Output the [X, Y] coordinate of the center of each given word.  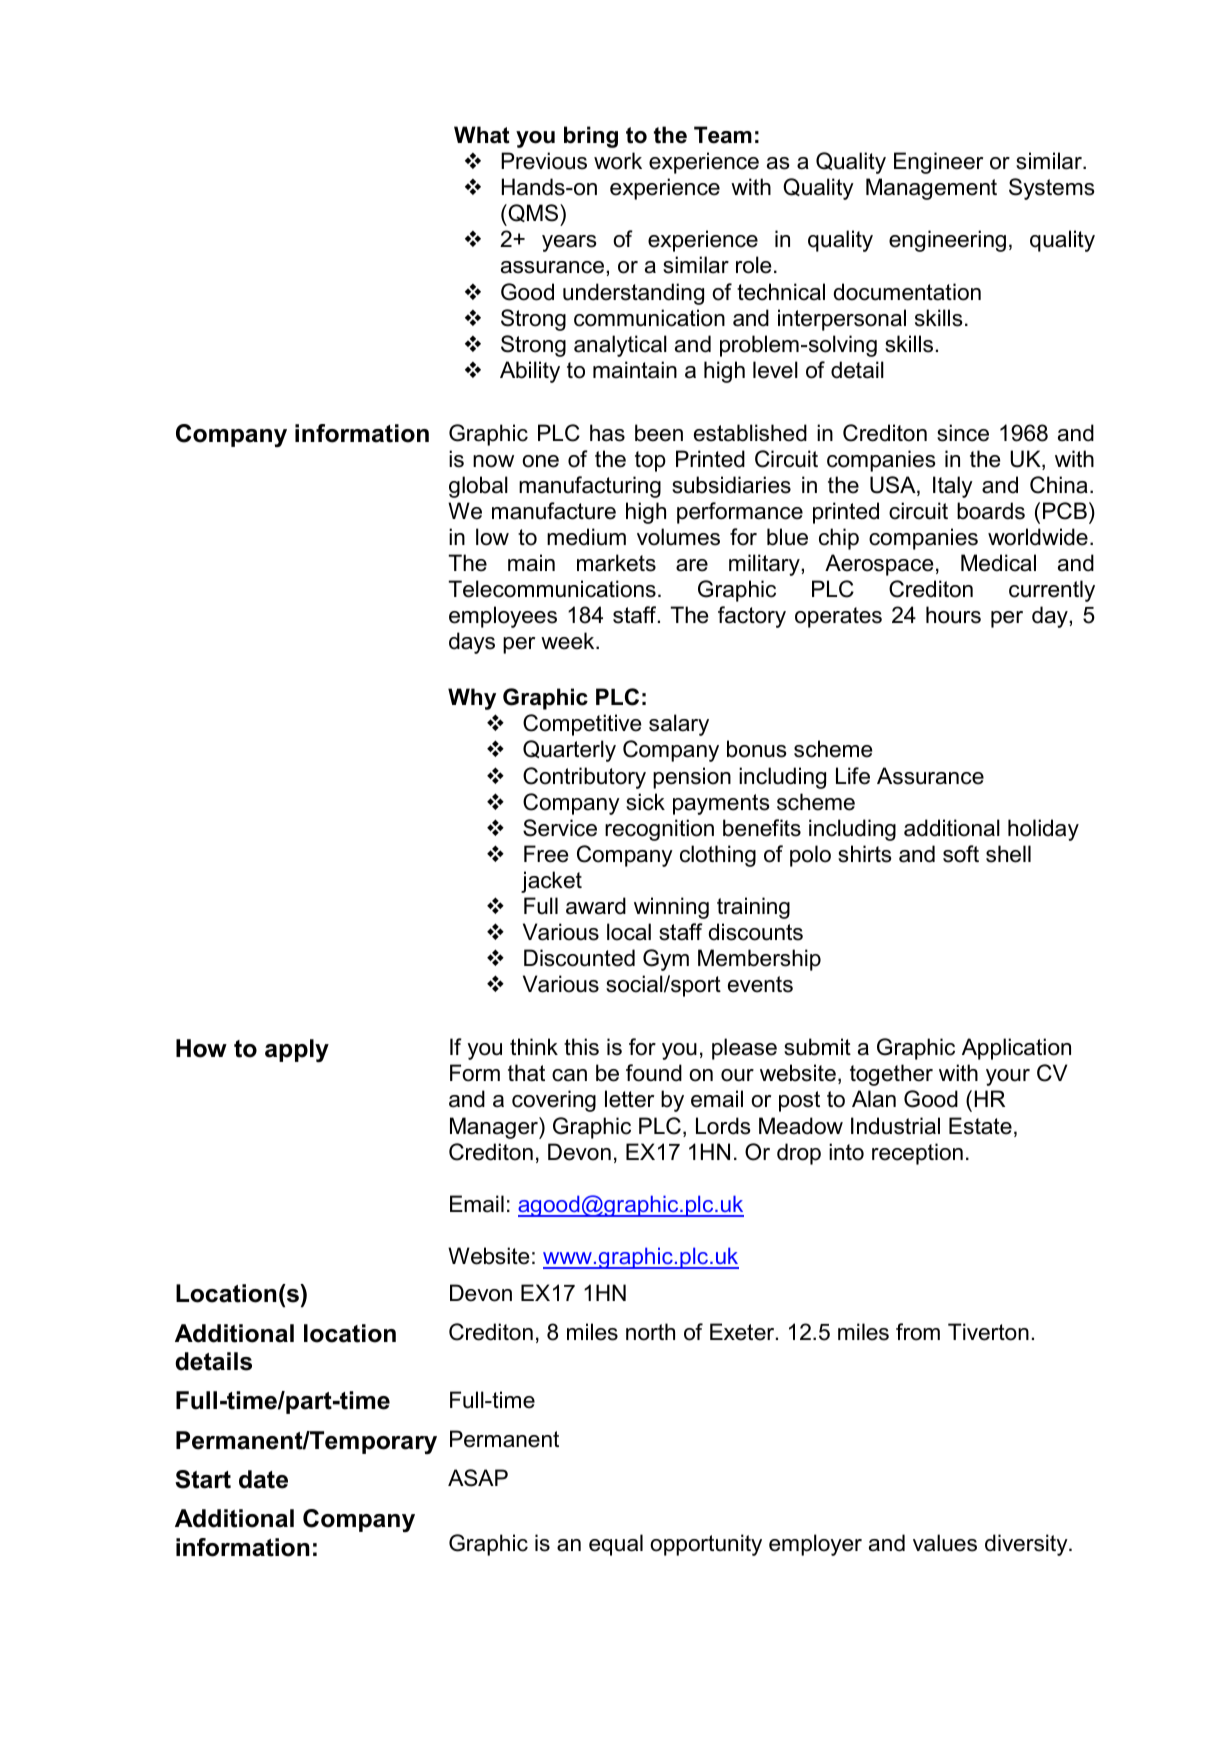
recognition [659, 830]
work [618, 161]
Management [931, 189]
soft [961, 854]
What [482, 135]
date [263, 1479]
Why [472, 699]
